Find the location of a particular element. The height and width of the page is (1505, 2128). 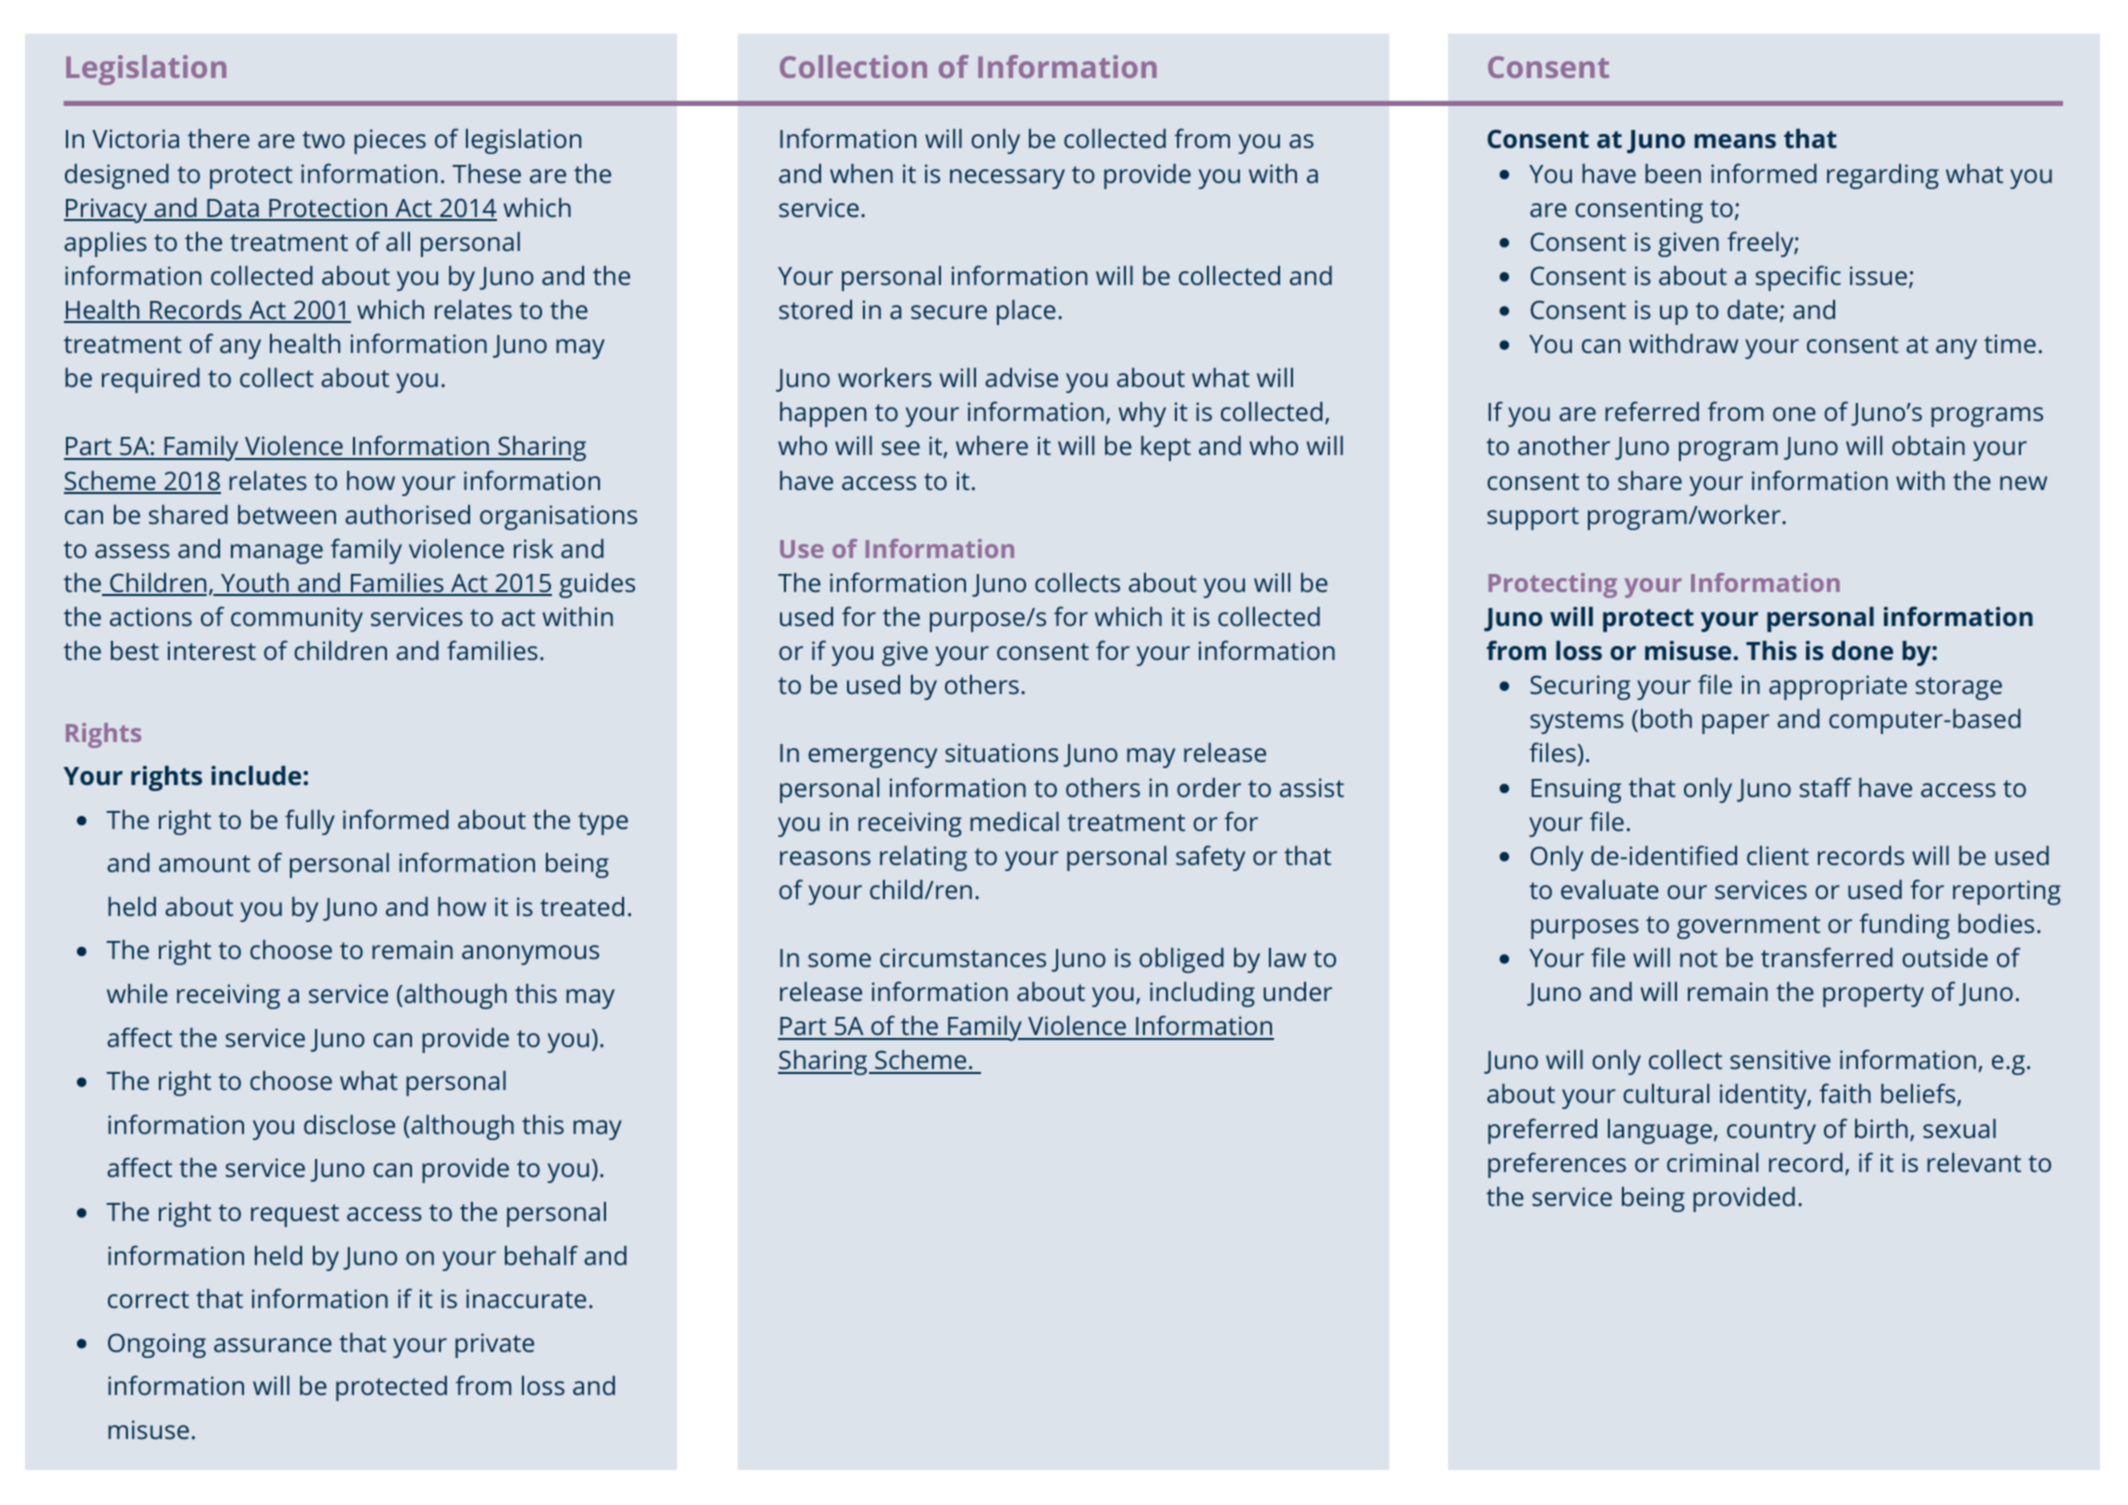

necessary is located at coordinates (1007, 179).
